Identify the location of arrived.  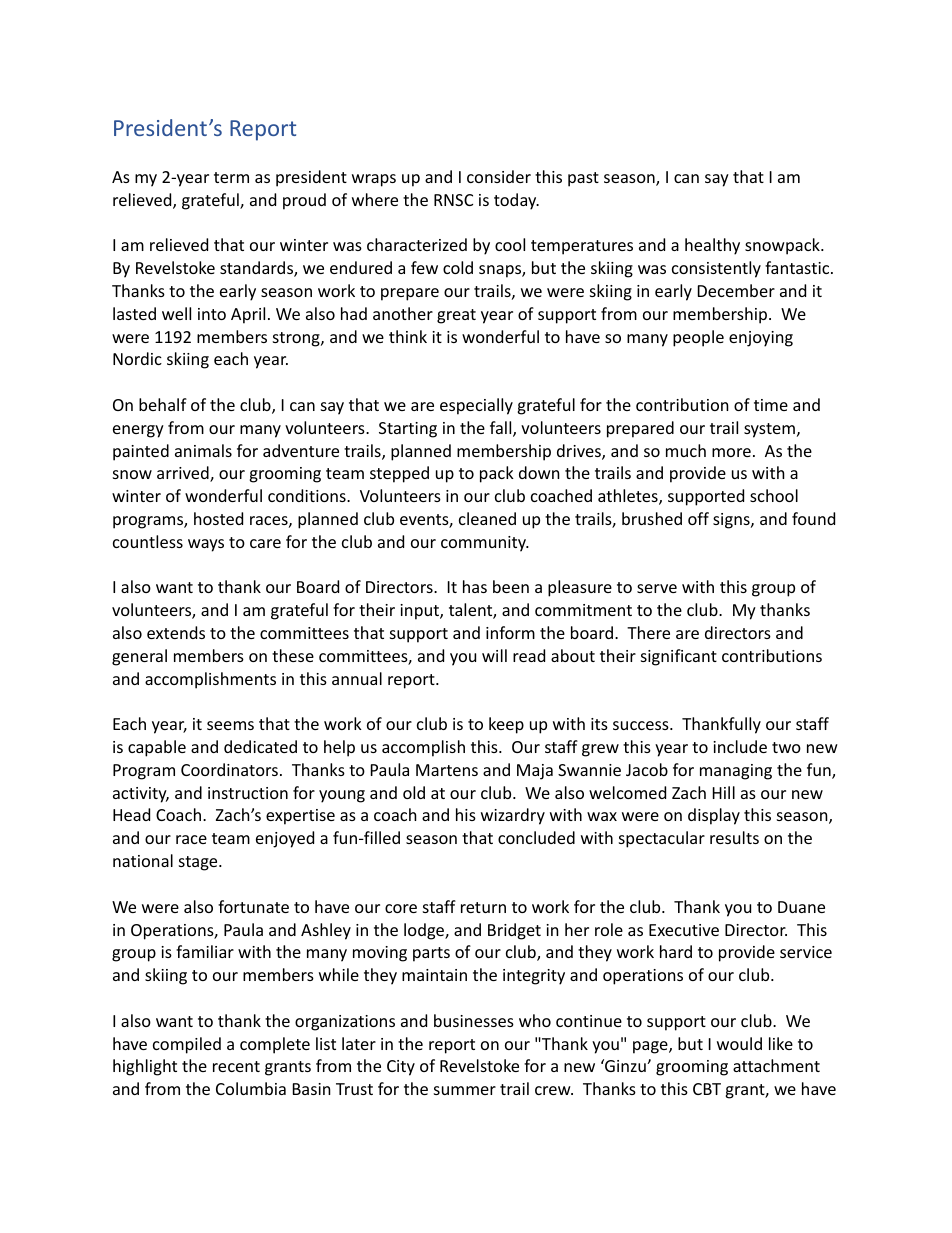
(184, 474).
